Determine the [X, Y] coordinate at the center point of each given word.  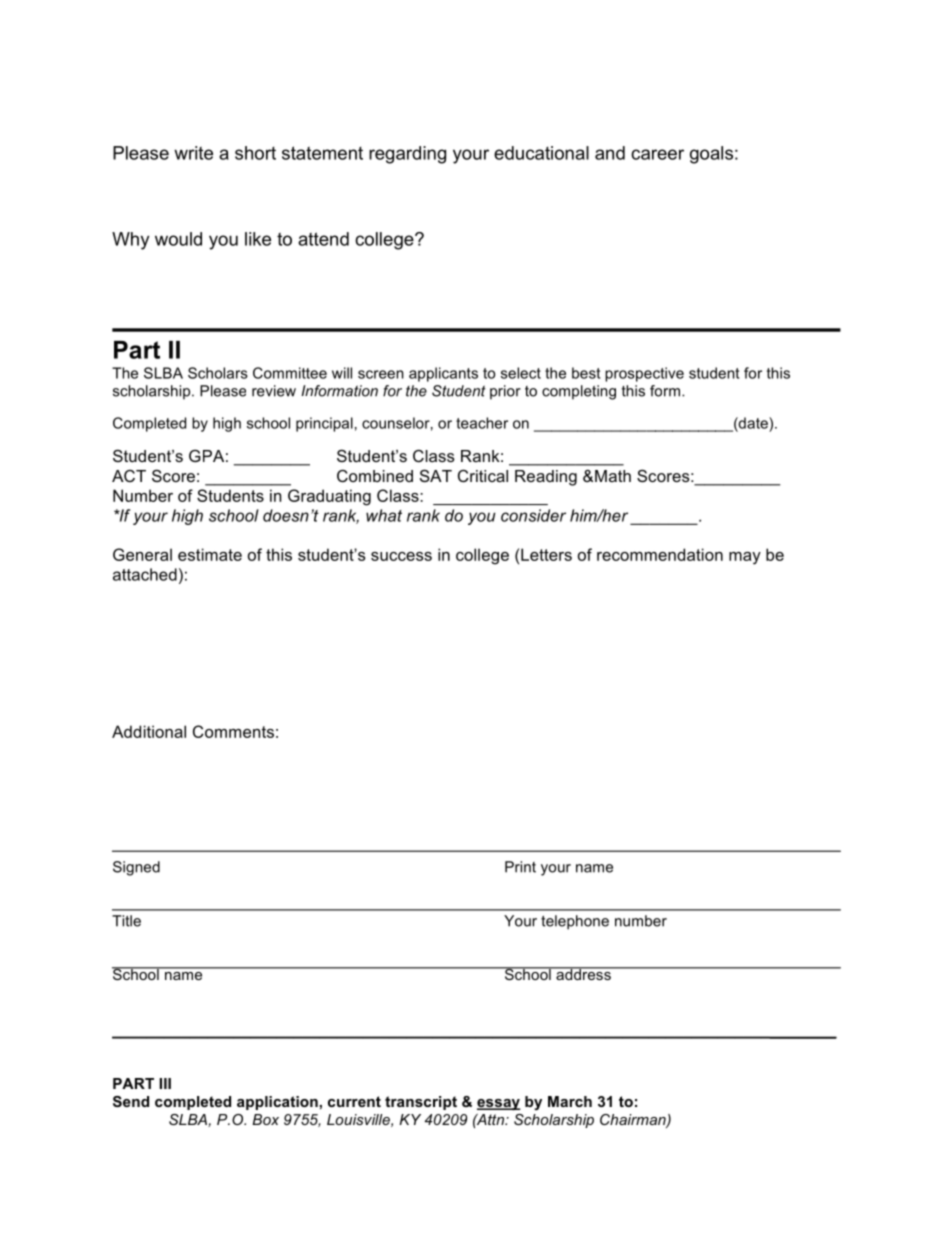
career [657, 154]
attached [145, 574]
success [401, 556]
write [193, 153]
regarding [407, 155]
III [165, 1083]
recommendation [660, 554]
